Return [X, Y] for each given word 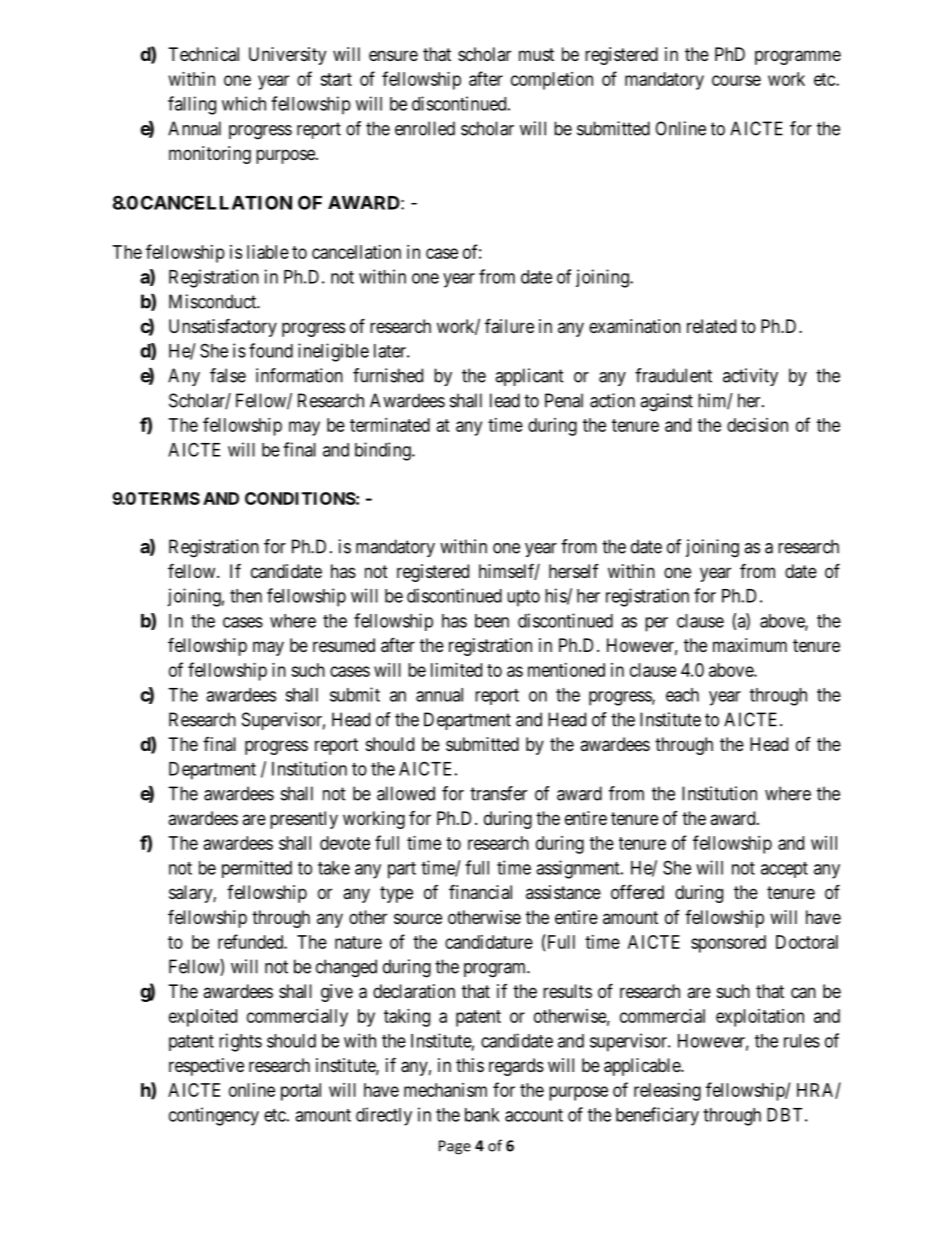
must [536, 54]
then [246, 596]
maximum [750, 645]
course [736, 80]
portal [301, 1092]
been [492, 621]
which [244, 103]
